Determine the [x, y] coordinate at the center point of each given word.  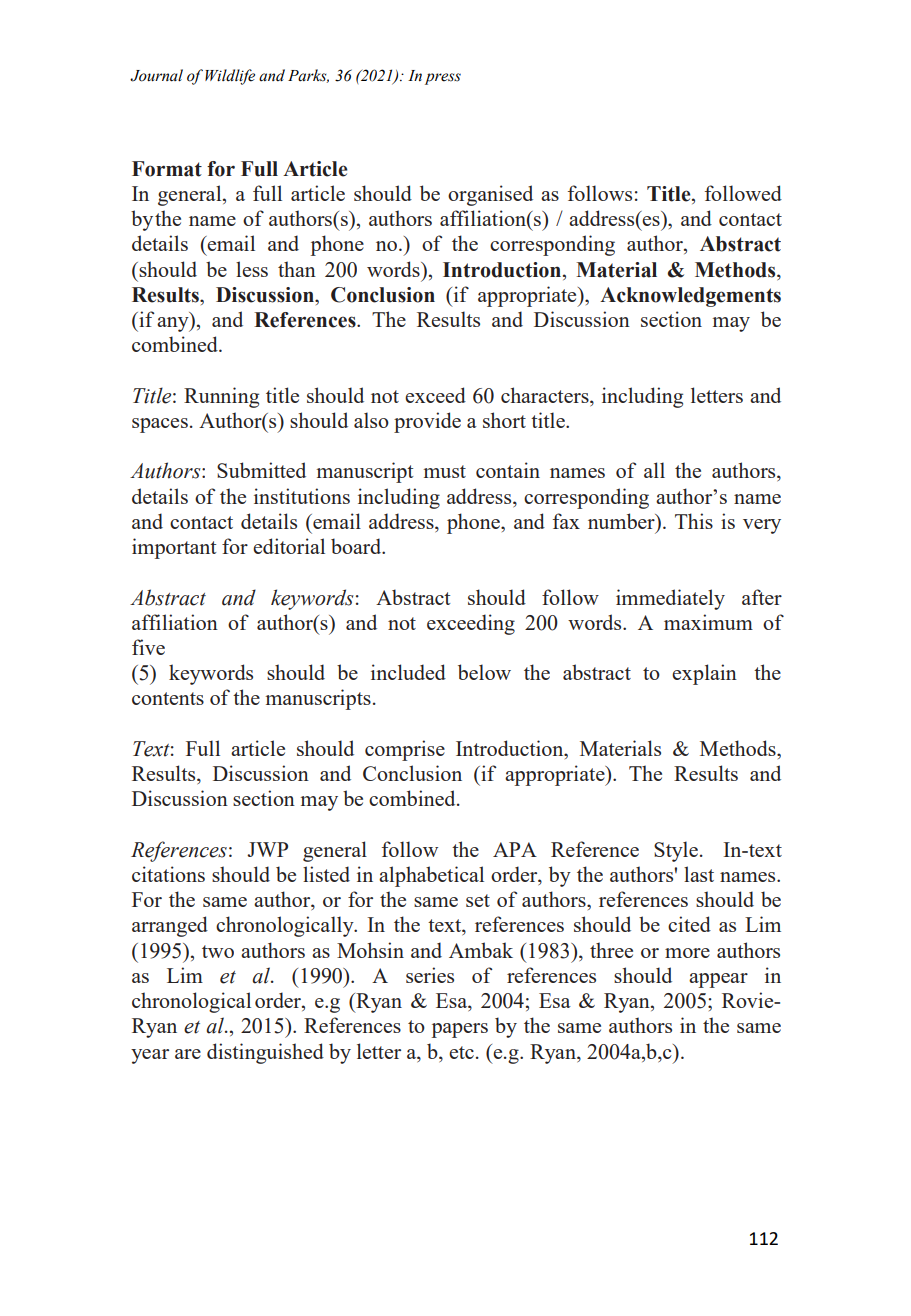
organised [490, 195]
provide [427, 422]
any [174, 324]
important [174, 548]
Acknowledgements [690, 297]
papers [460, 1030]
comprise [405, 750]
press [443, 79]
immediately [670, 599]
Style [676, 851]
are [188, 1054]
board [357, 546]
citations [168, 874]
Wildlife [230, 77]
